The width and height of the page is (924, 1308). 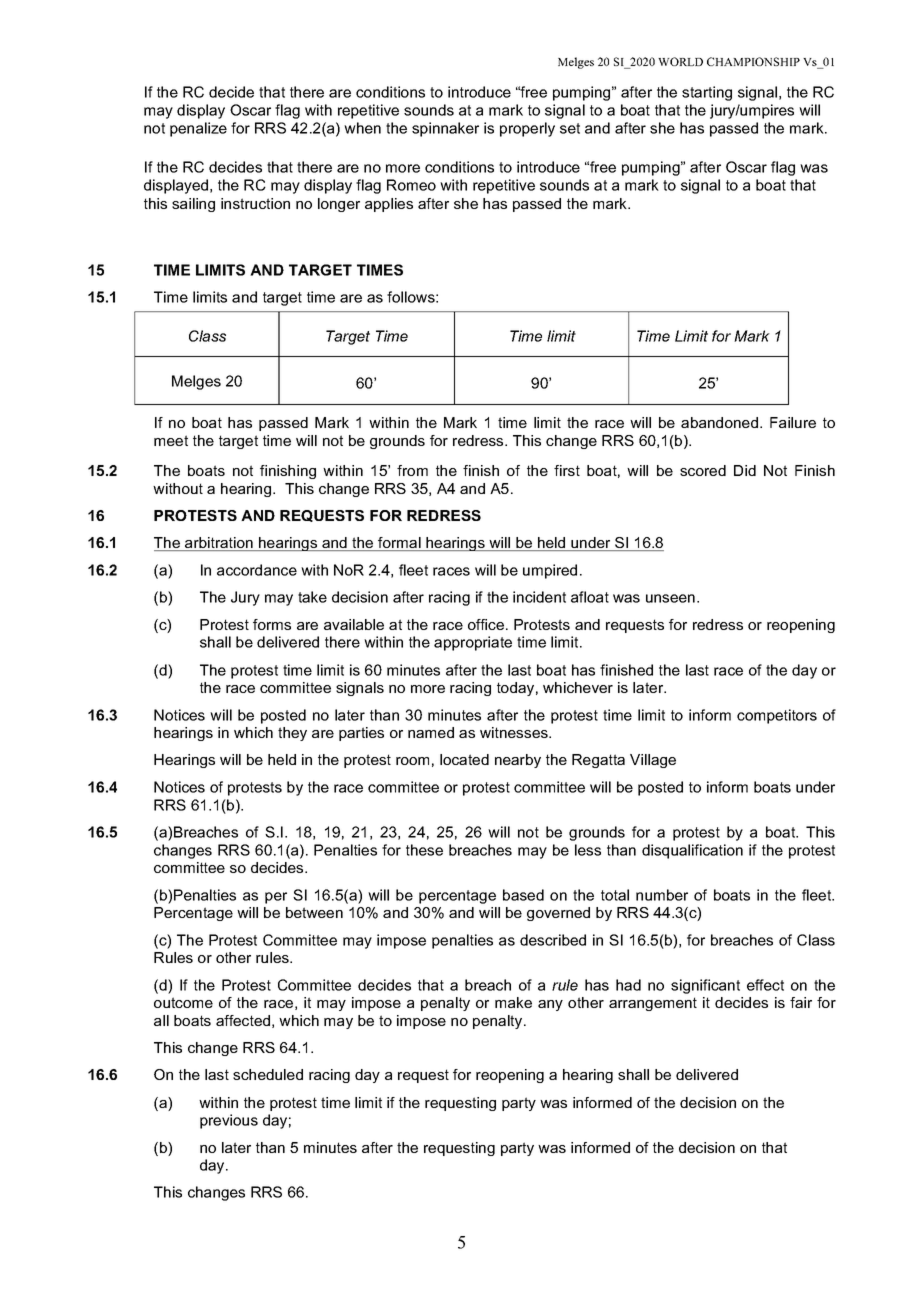 I want to click on meet, so click(x=171, y=440).
